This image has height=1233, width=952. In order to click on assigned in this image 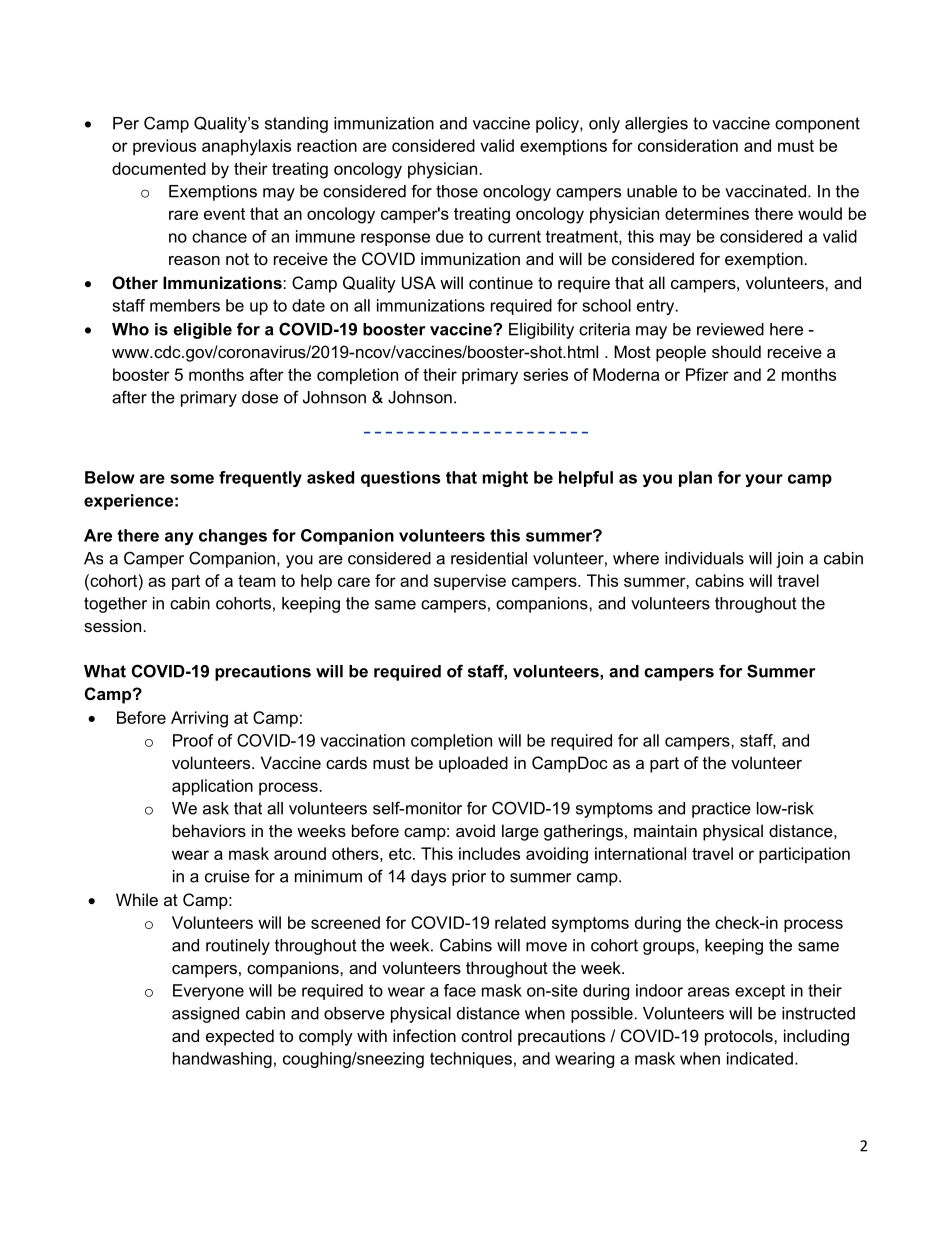, I will do `click(205, 1015)`.
